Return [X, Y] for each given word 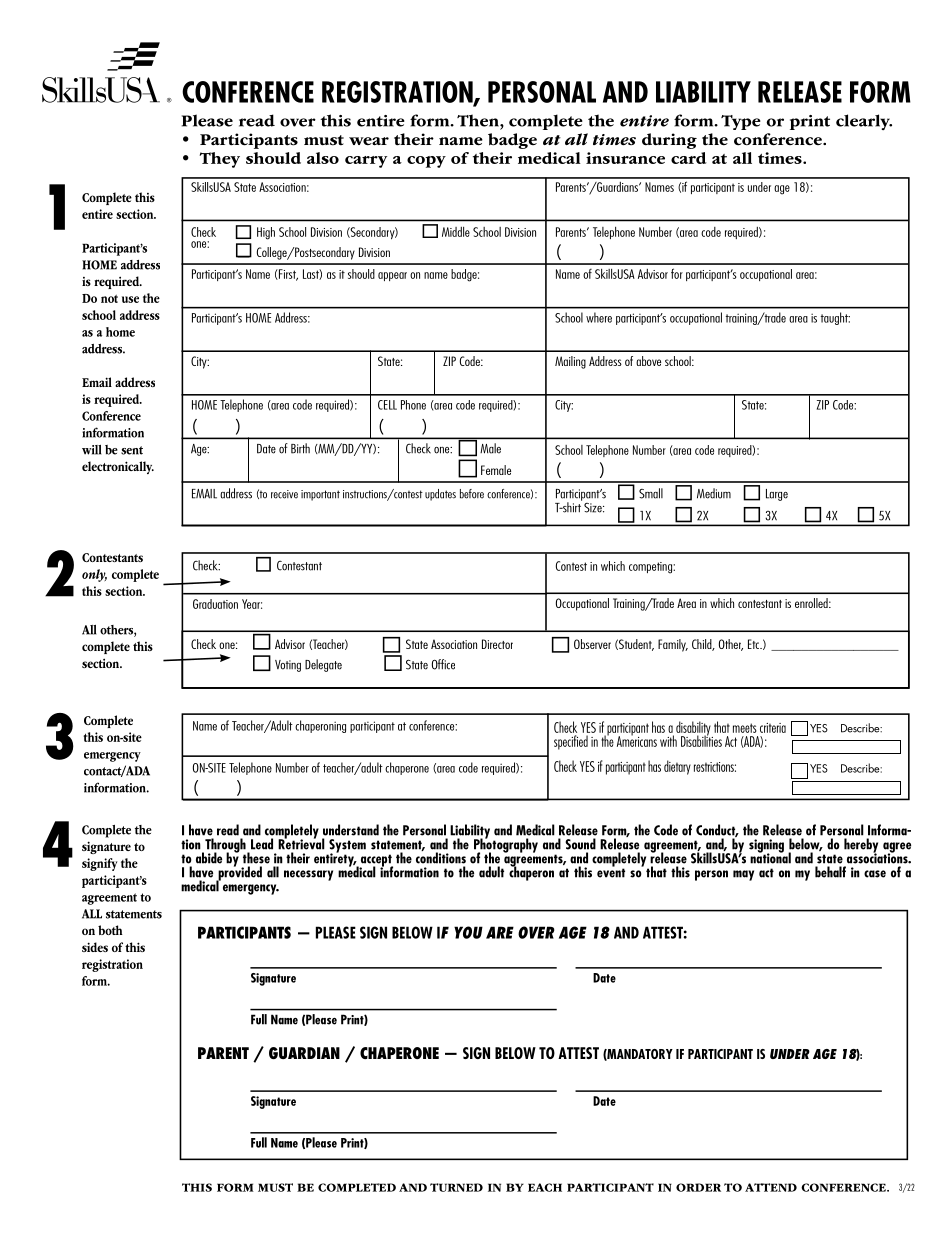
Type [741, 122]
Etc [754, 644]
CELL [387, 405]
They [219, 160]
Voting [288, 666]
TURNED [456, 1187]
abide [209, 858]
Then [479, 120]
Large [777, 495]
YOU [468, 932]
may [743, 875]
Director [497, 644]
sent [132, 450]
